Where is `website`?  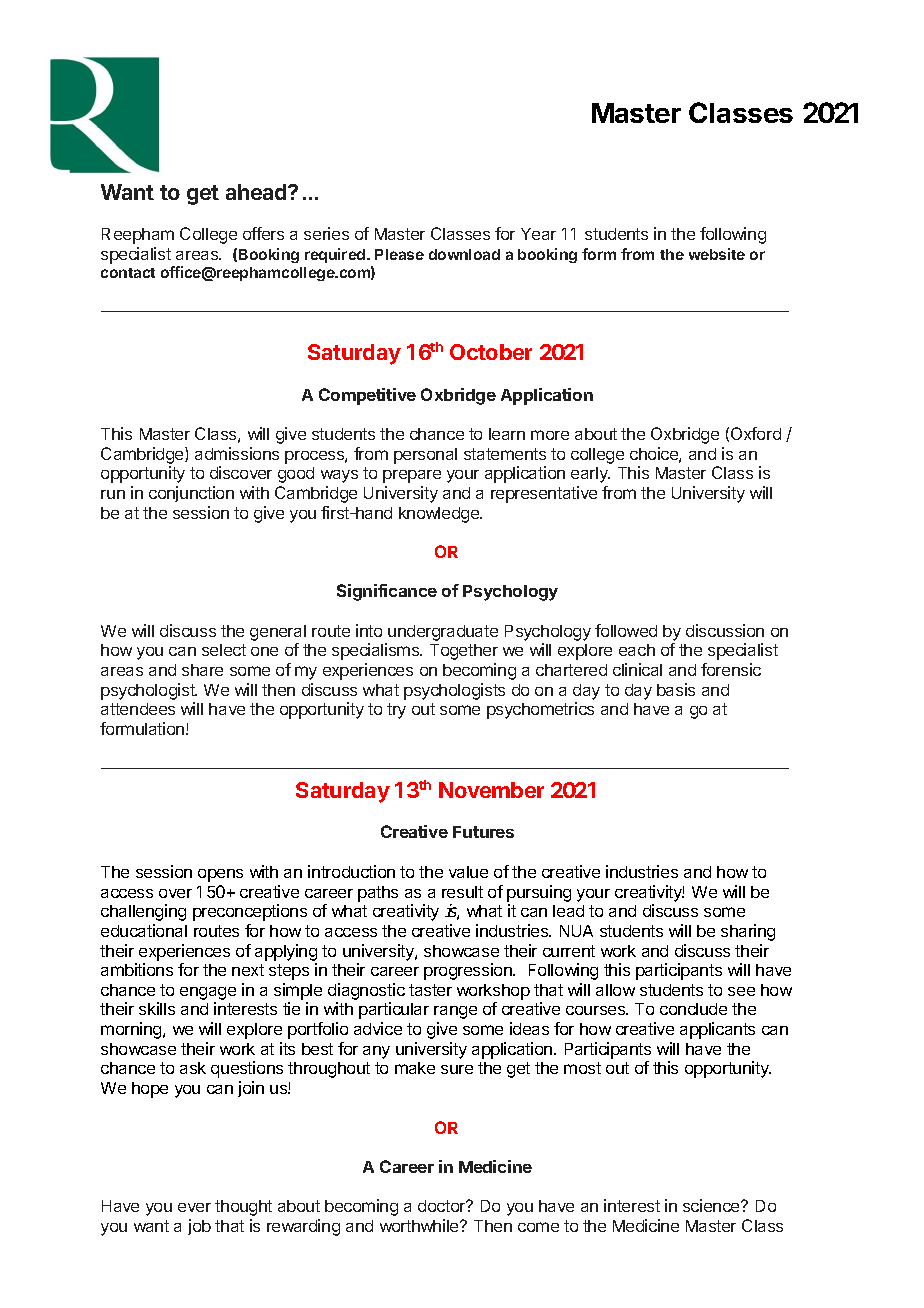
website is located at coordinates (717, 254).
